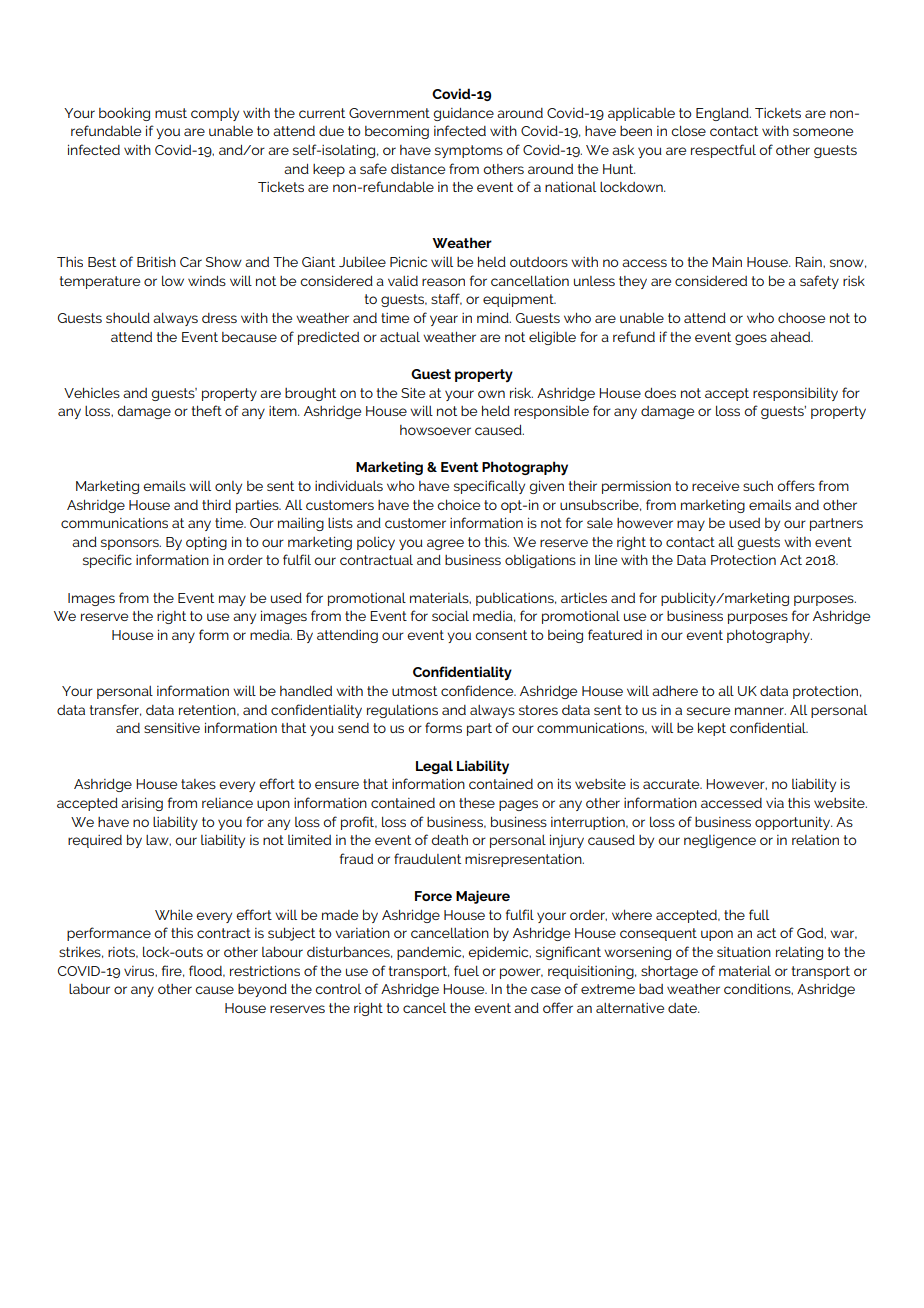 This page has height=1308, width=924. What do you see at coordinates (466, 970) in the page?
I see `fuel` at bounding box center [466, 970].
